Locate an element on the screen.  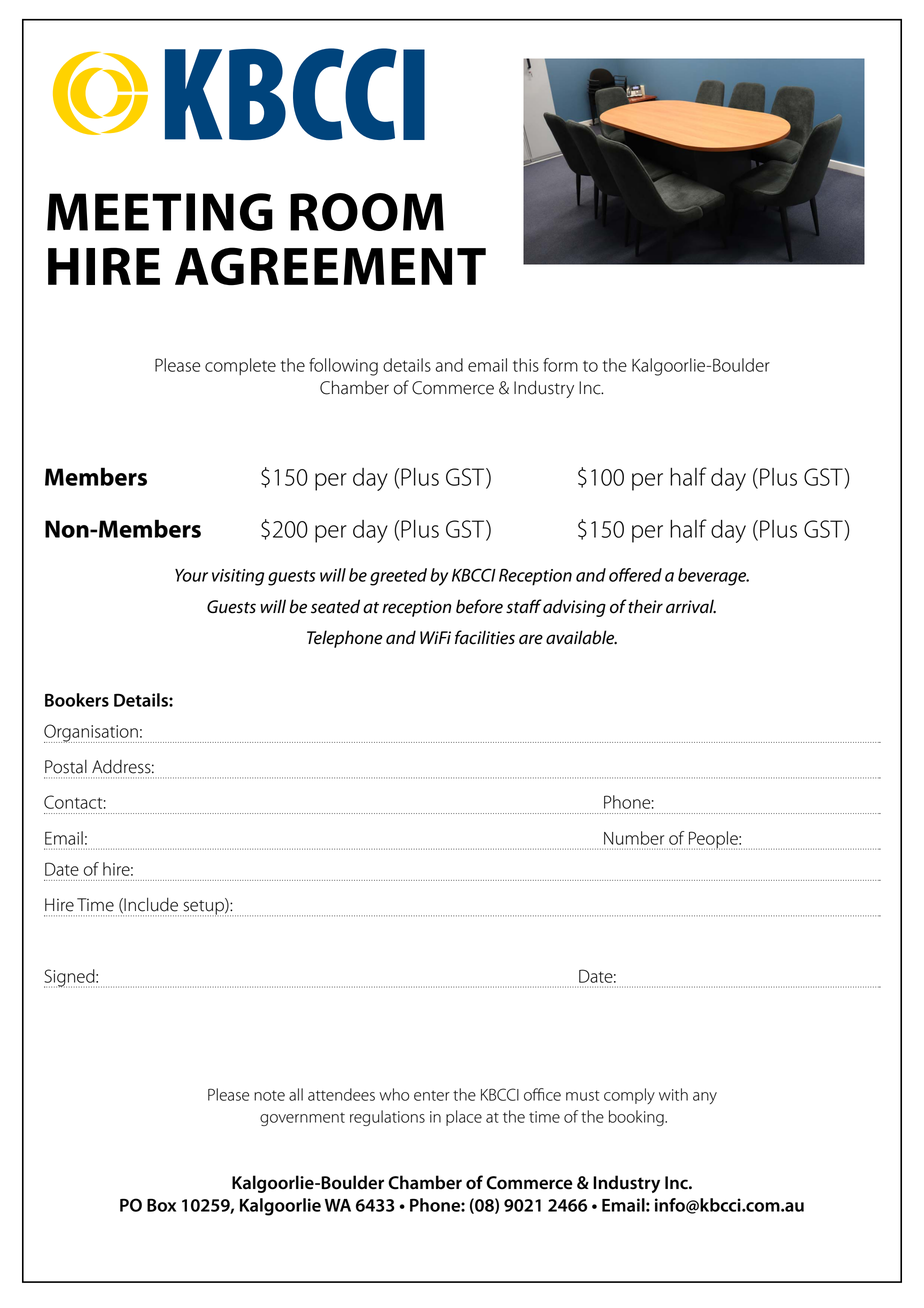
MEETING is located at coordinates (160, 212).
